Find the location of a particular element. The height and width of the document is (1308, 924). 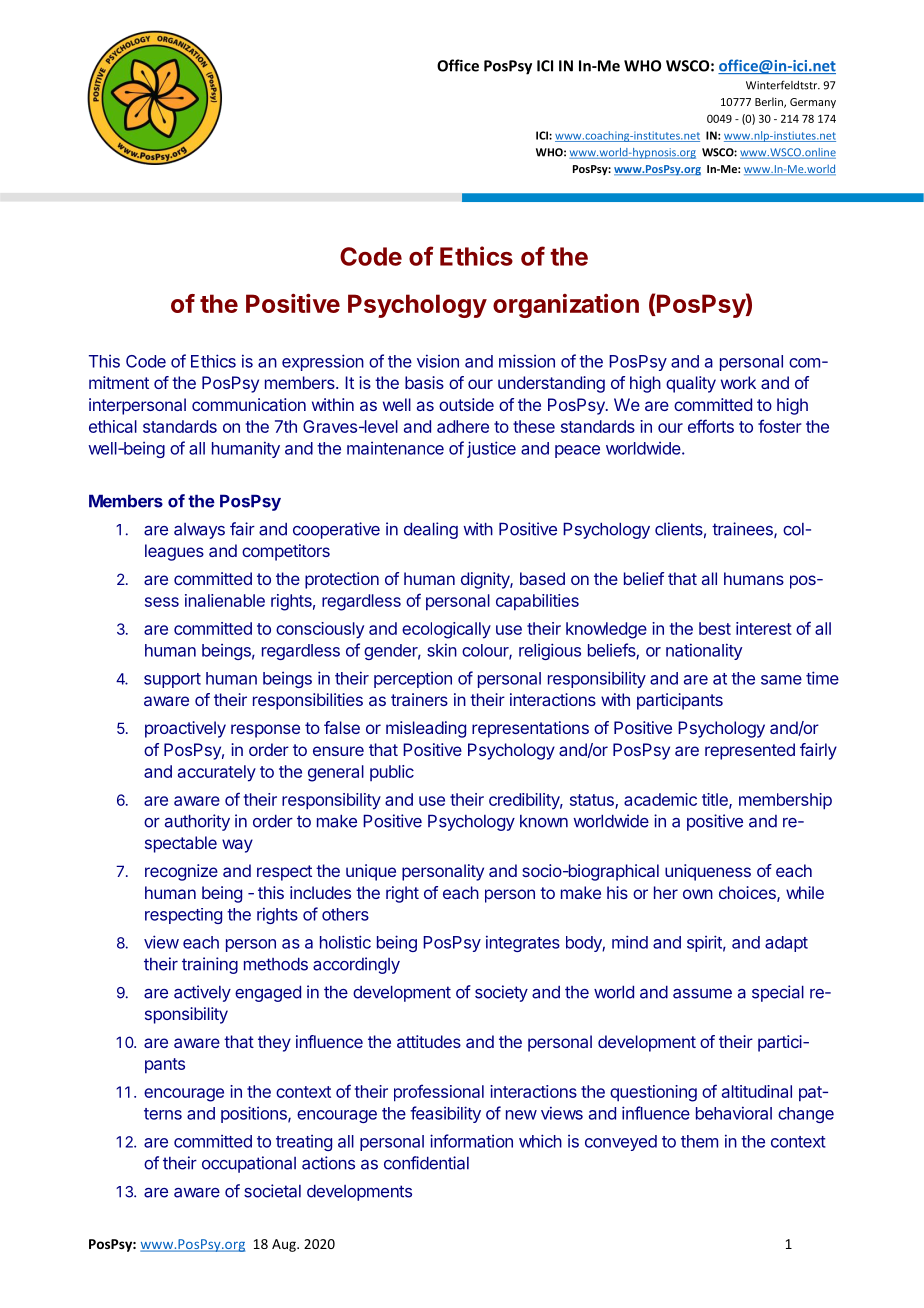

skin is located at coordinates (442, 650).
